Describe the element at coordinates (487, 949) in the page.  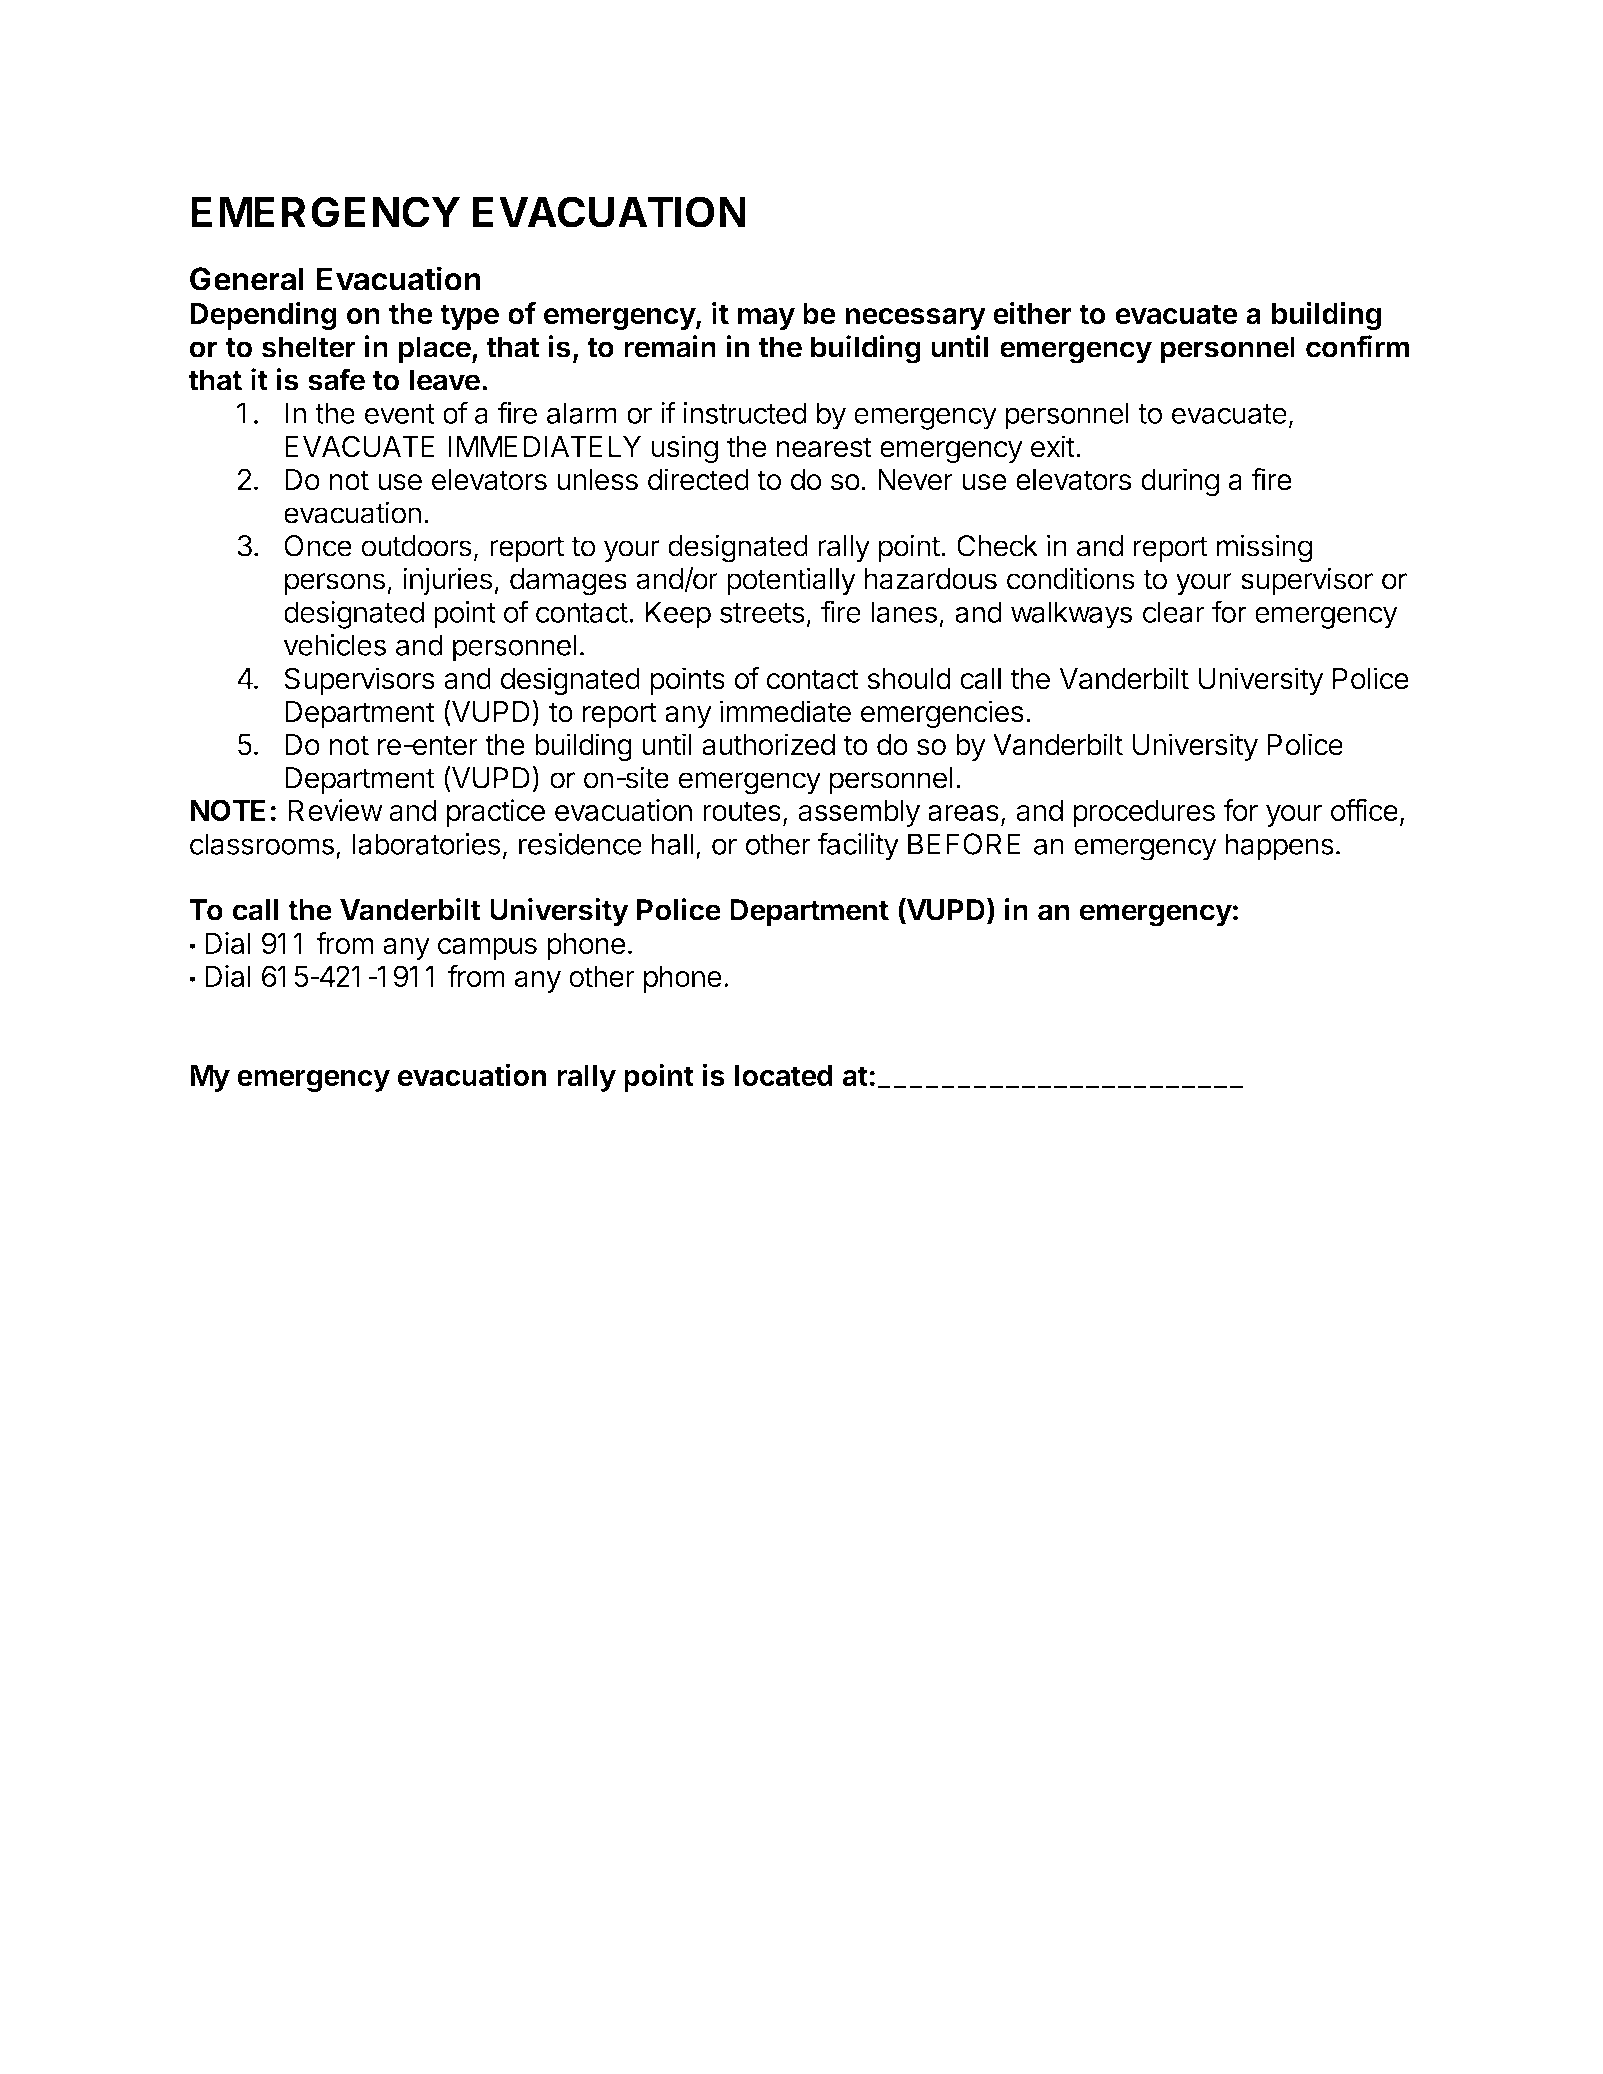
I see `campus` at that location.
